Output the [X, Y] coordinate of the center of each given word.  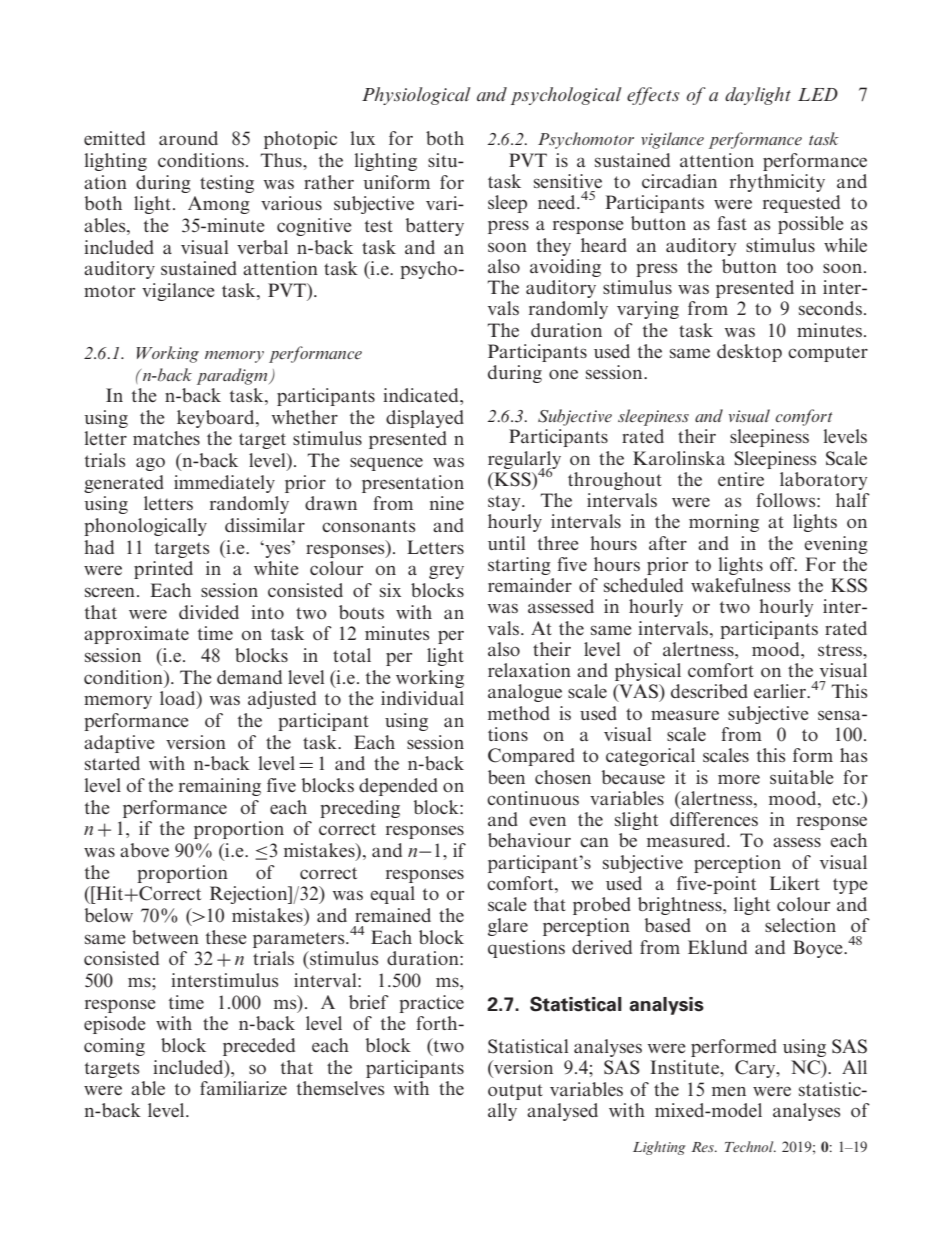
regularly [524, 461]
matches [166, 438]
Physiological [416, 96]
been [506, 777]
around [188, 138]
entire [741, 479]
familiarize [243, 1088]
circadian [679, 181]
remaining [220, 787]
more [739, 779]
